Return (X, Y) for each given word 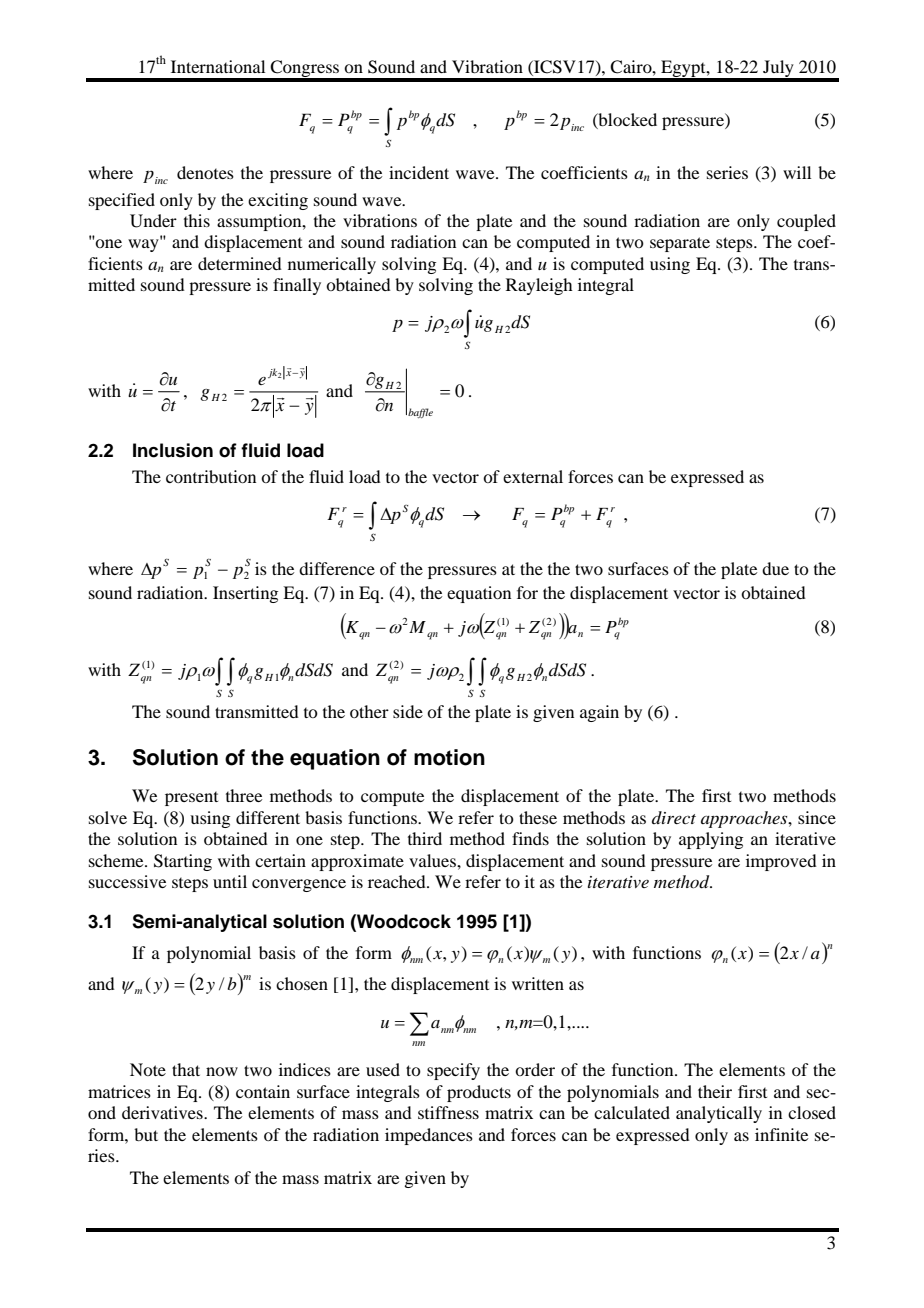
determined (240, 263)
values (433, 860)
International (218, 66)
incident (419, 172)
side (408, 711)
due (775, 568)
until (230, 881)
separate (680, 244)
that (186, 1069)
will (797, 172)
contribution (211, 476)
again (599, 713)
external (533, 476)
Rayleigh (539, 286)
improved (781, 862)
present (191, 798)
